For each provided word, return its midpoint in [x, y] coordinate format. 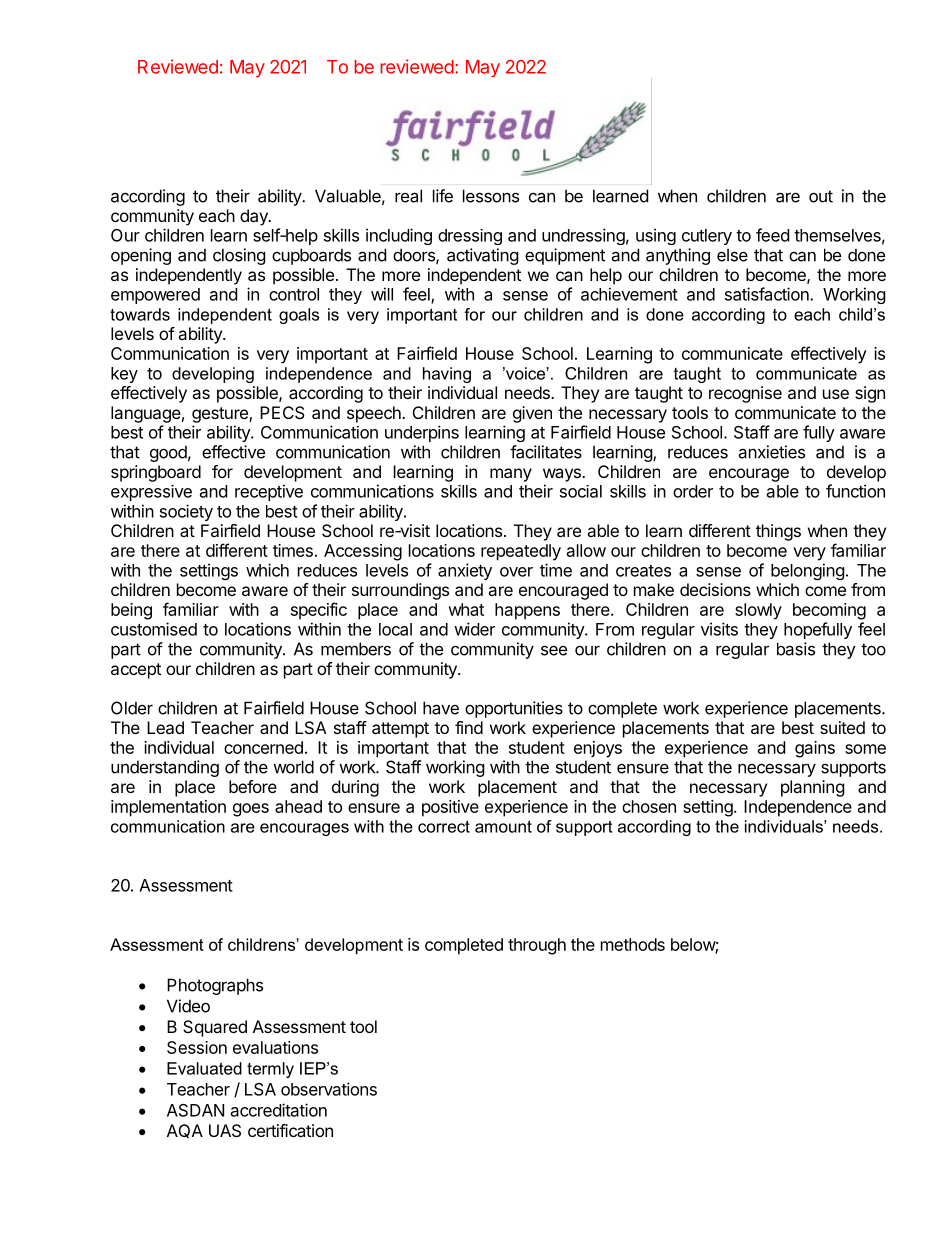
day [255, 217]
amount [503, 826]
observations [329, 1089]
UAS [225, 1130]
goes [251, 810]
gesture [221, 415]
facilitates [546, 452]
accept [136, 671]
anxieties [771, 452]
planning [813, 788]
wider [474, 629]
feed [772, 235]
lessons [491, 196]
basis [796, 649]
